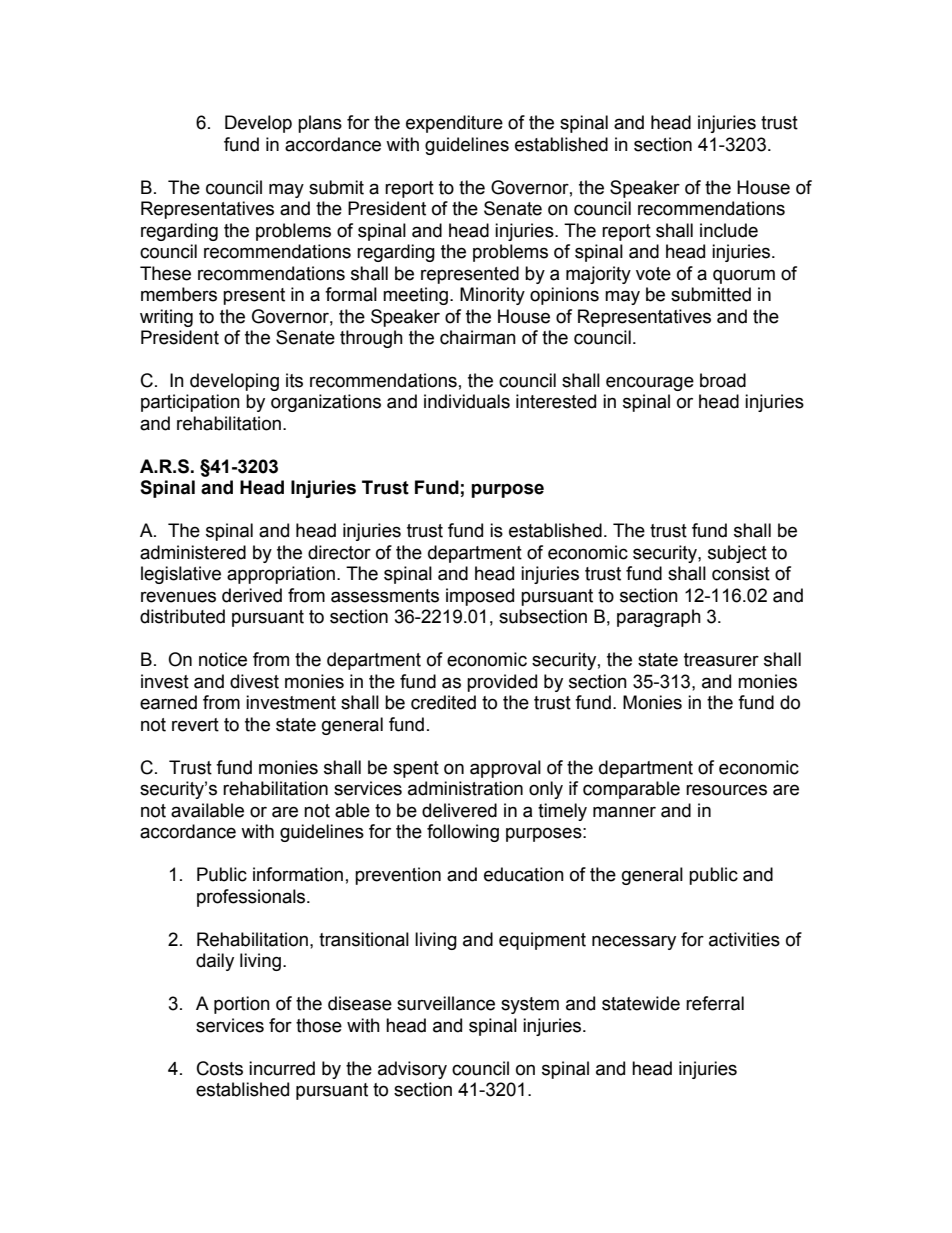 This page has height=1233, width=952. What do you see at coordinates (220, 1068) in the page?
I see `Costs` at bounding box center [220, 1068].
